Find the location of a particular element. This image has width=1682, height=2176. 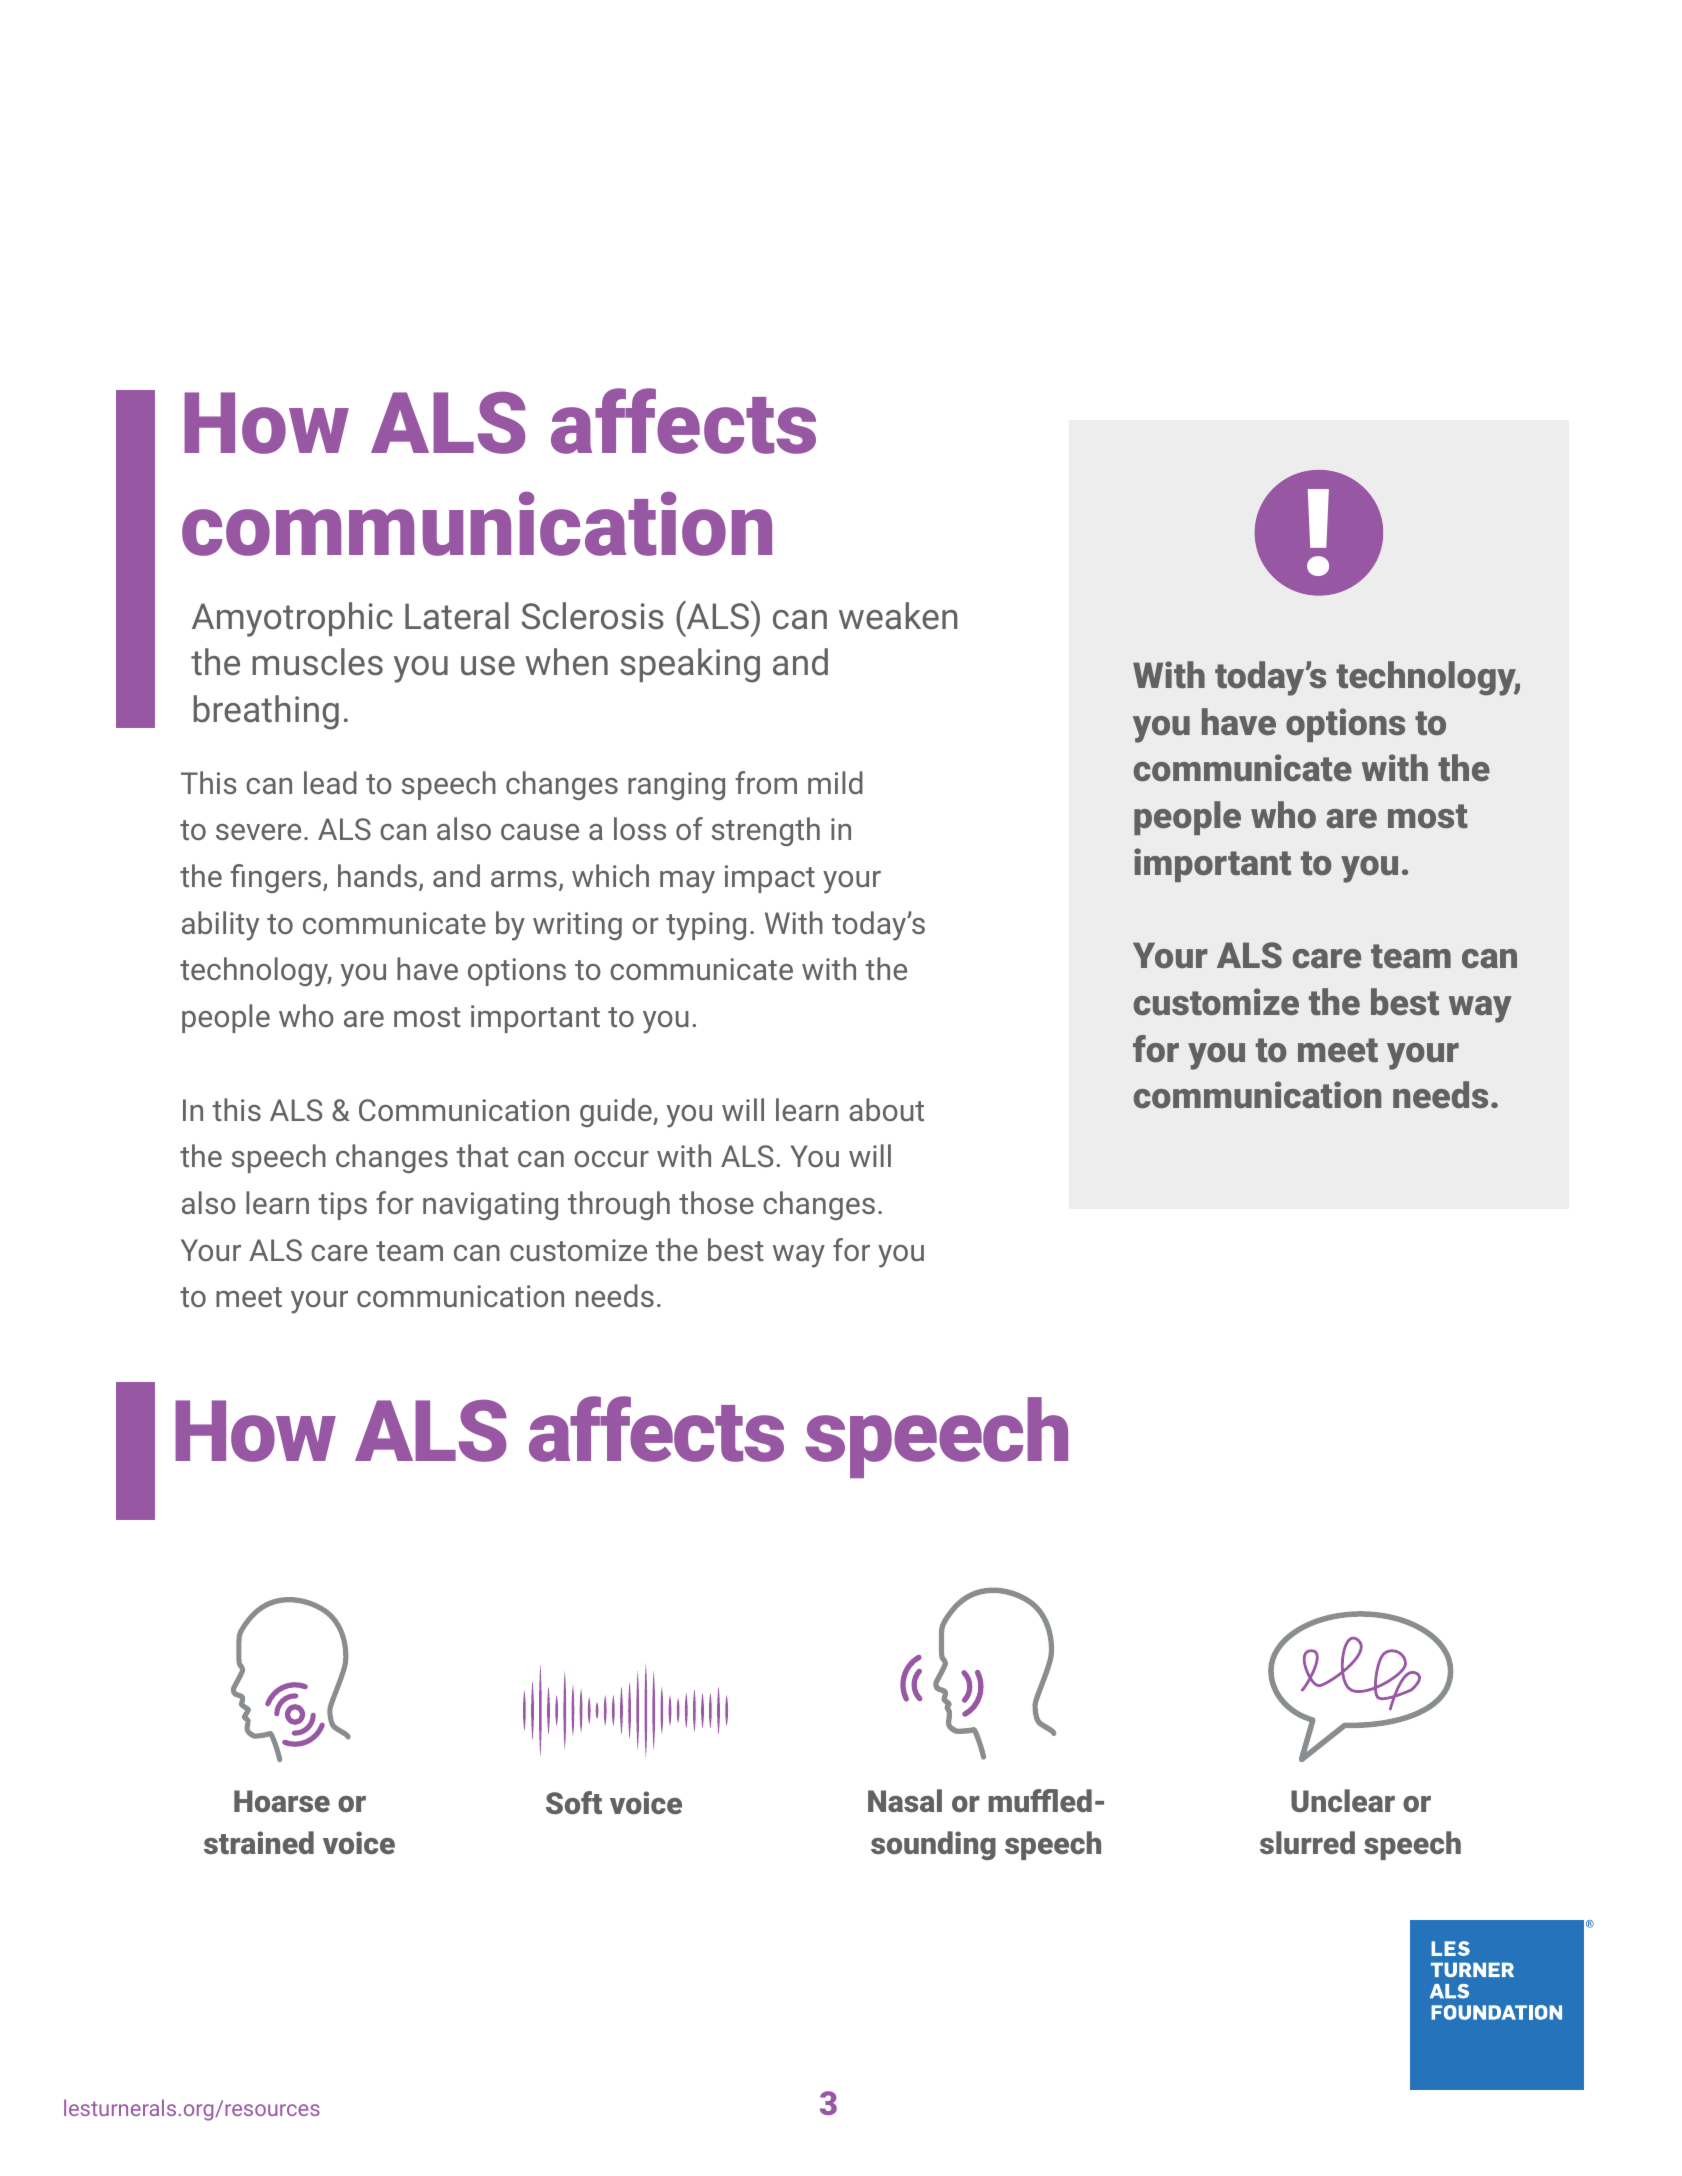

Unclear is located at coordinates (1343, 1800).
